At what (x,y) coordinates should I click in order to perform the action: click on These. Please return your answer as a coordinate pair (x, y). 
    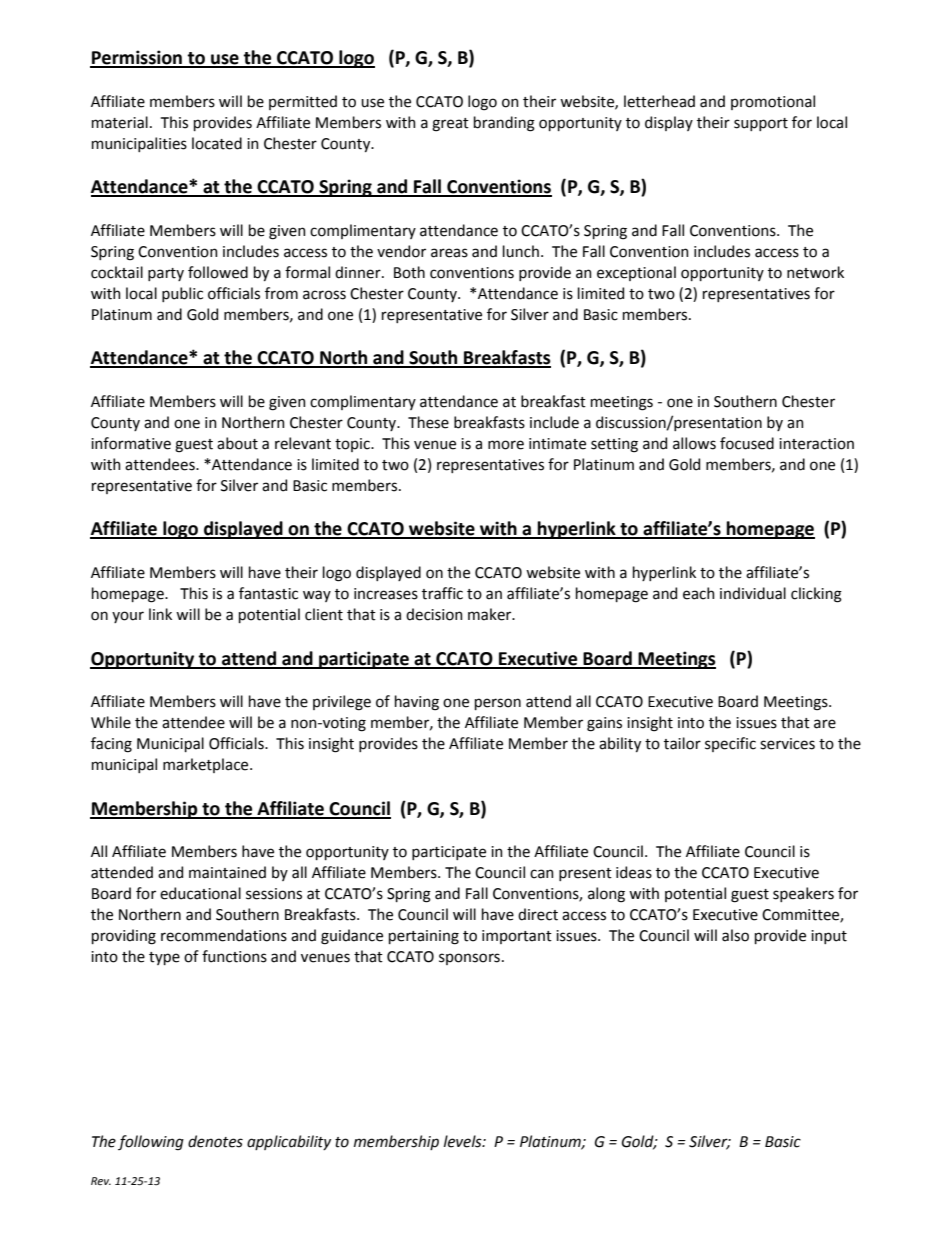
    Looking at the image, I should click on (428, 422).
